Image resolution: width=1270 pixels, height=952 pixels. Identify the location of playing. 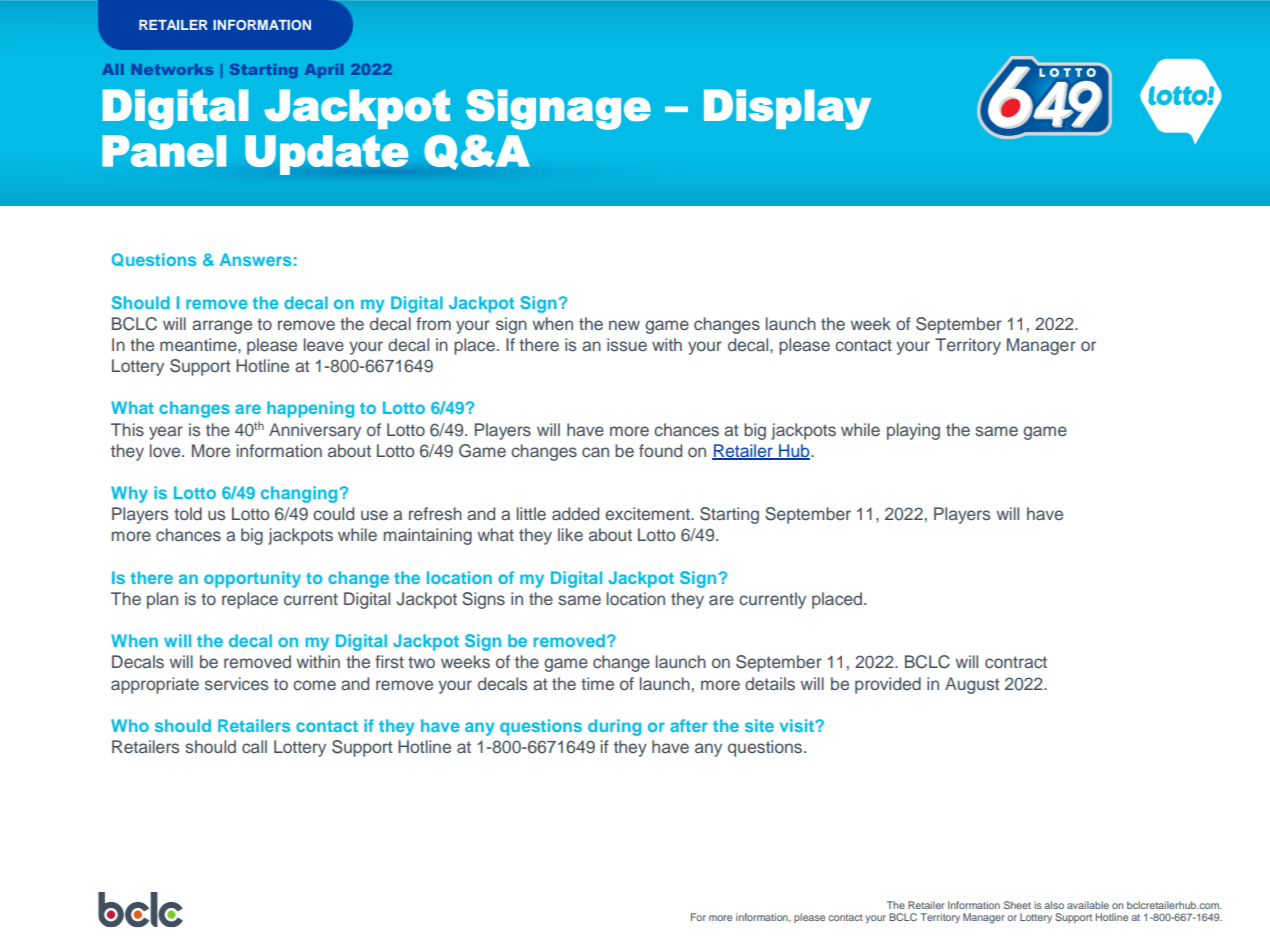
(913, 431).
